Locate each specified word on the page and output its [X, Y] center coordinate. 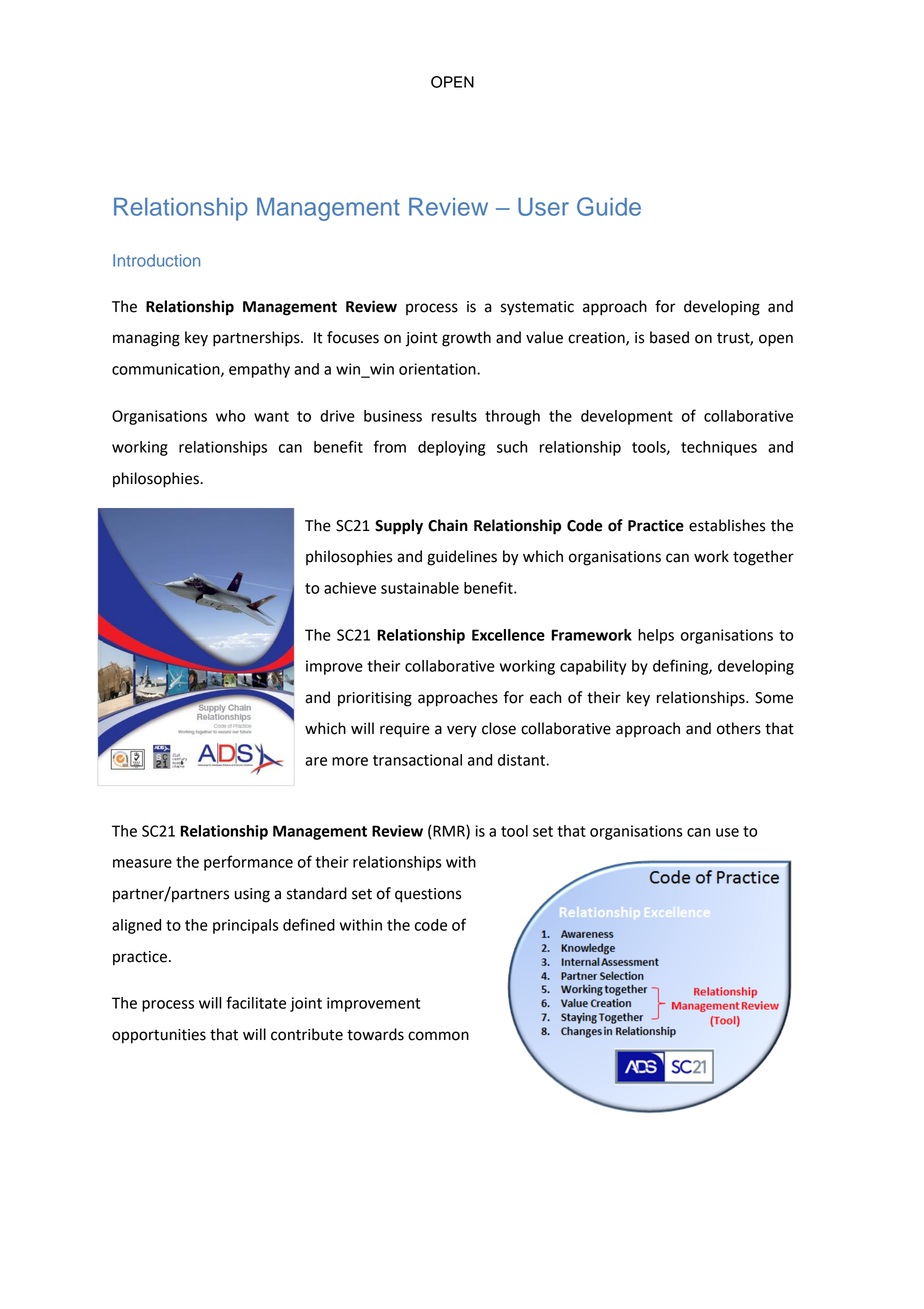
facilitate [256, 1002]
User [543, 207]
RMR [449, 832]
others [739, 728]
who [230, 416]
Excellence [508, 635]
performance [248, 863]
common [438, 1036]
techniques [719, 448]
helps [656, 636]
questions [428, 895]
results [454, 416]
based [669, 337]
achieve [350, 588]
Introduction [156, 260]
